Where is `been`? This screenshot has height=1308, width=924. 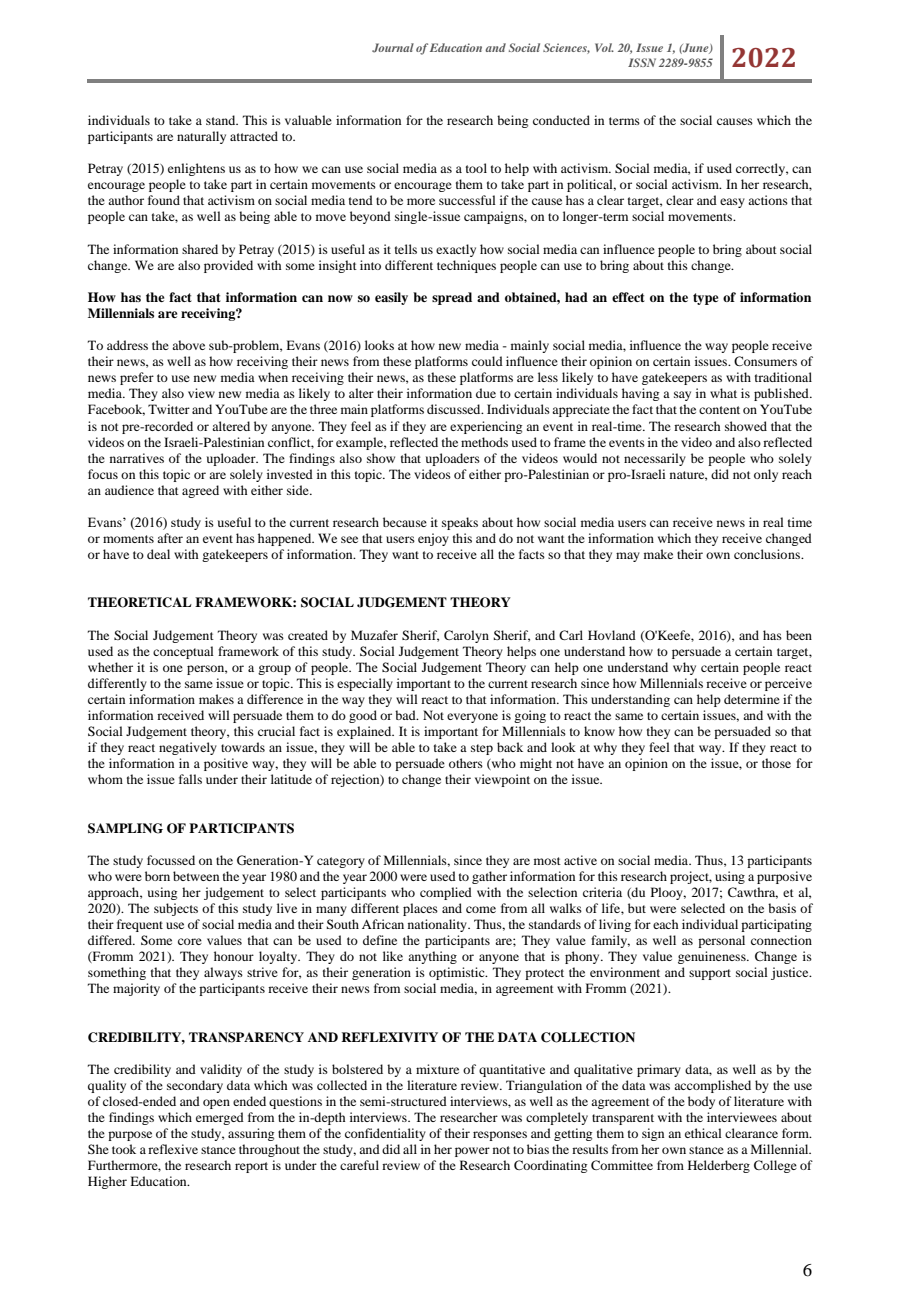
been is located at coordinates (799, 635).
